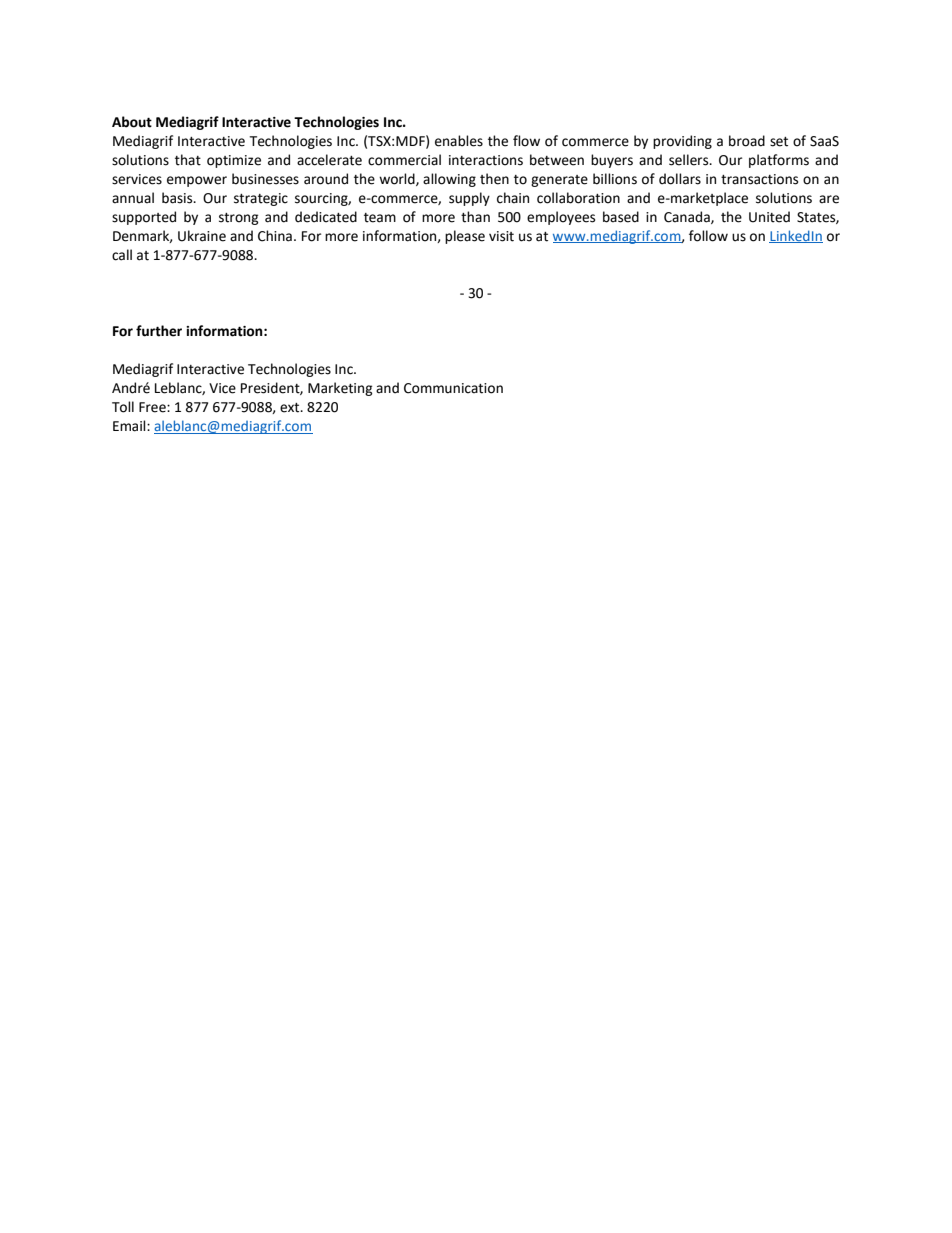 The width and height of the image is (952, 1233). I want to click on Ukraine, so click(202, 236).
